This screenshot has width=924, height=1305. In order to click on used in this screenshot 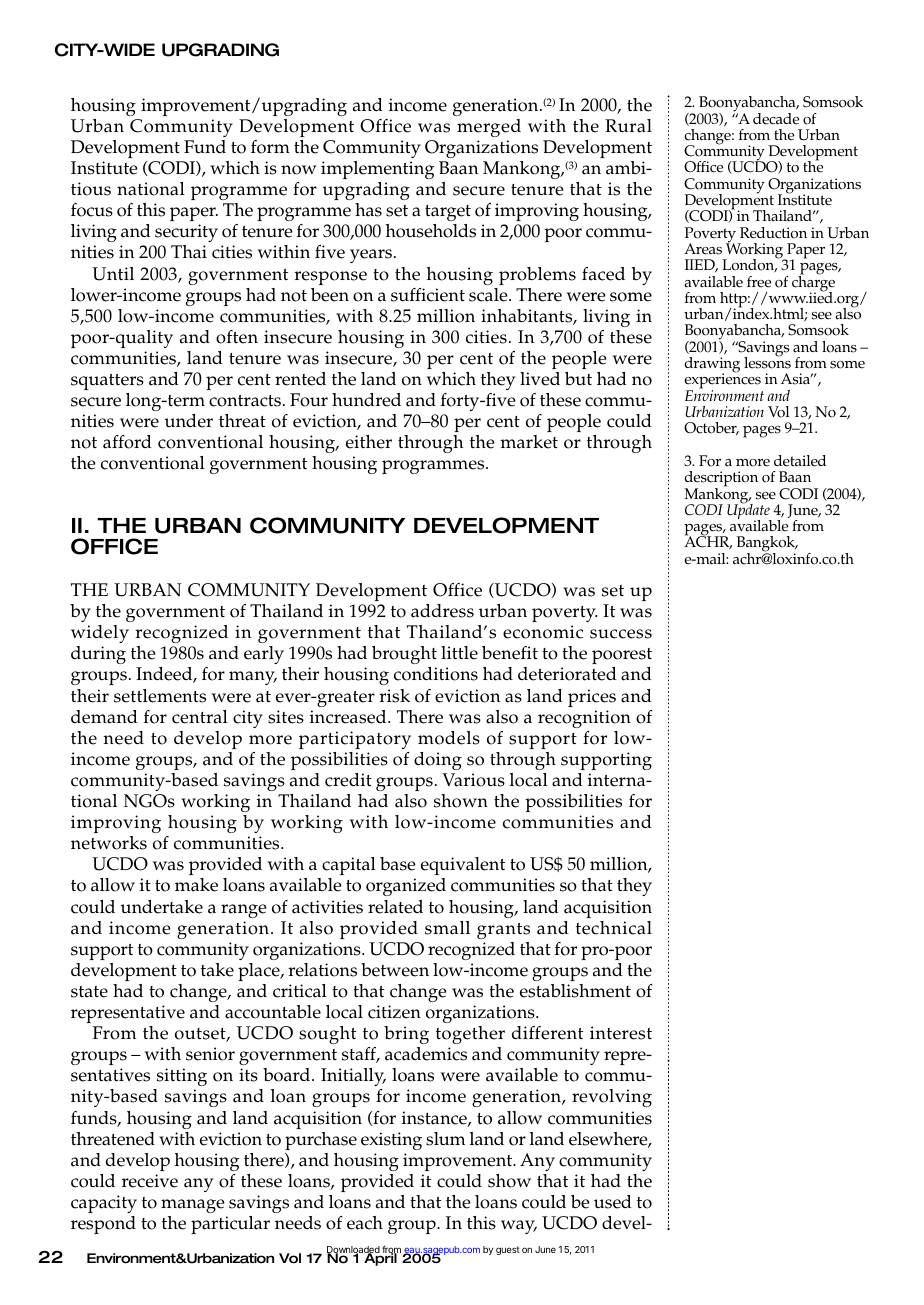, I will do `click(613, 1202)`.
